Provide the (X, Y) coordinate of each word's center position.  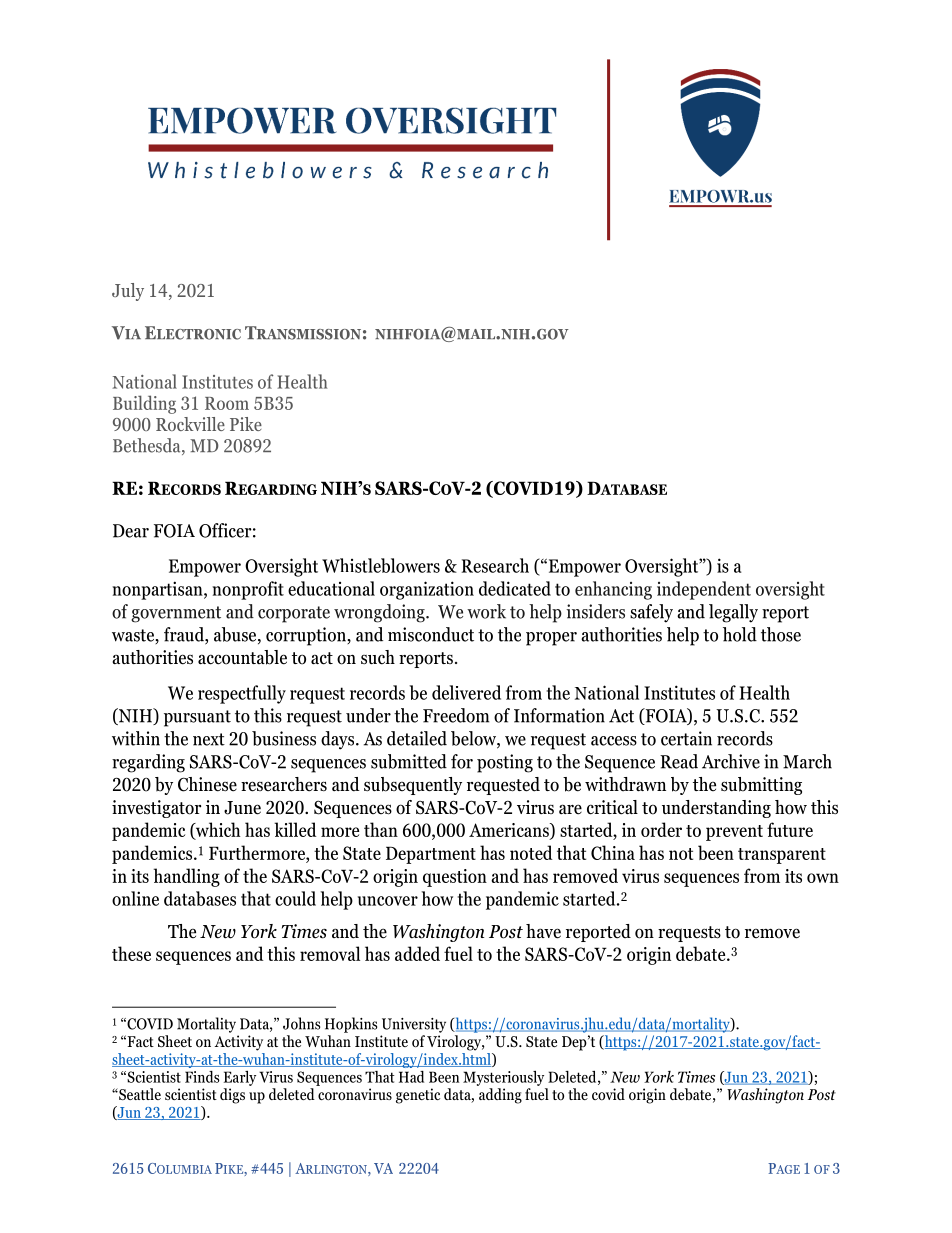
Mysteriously (503, 1078)
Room (227, 403)
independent (704, 590)
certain (686, 738)
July (128, 292)
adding (500, 1096)
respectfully (242, 694)
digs (232, 1096)
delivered (466, 692)
